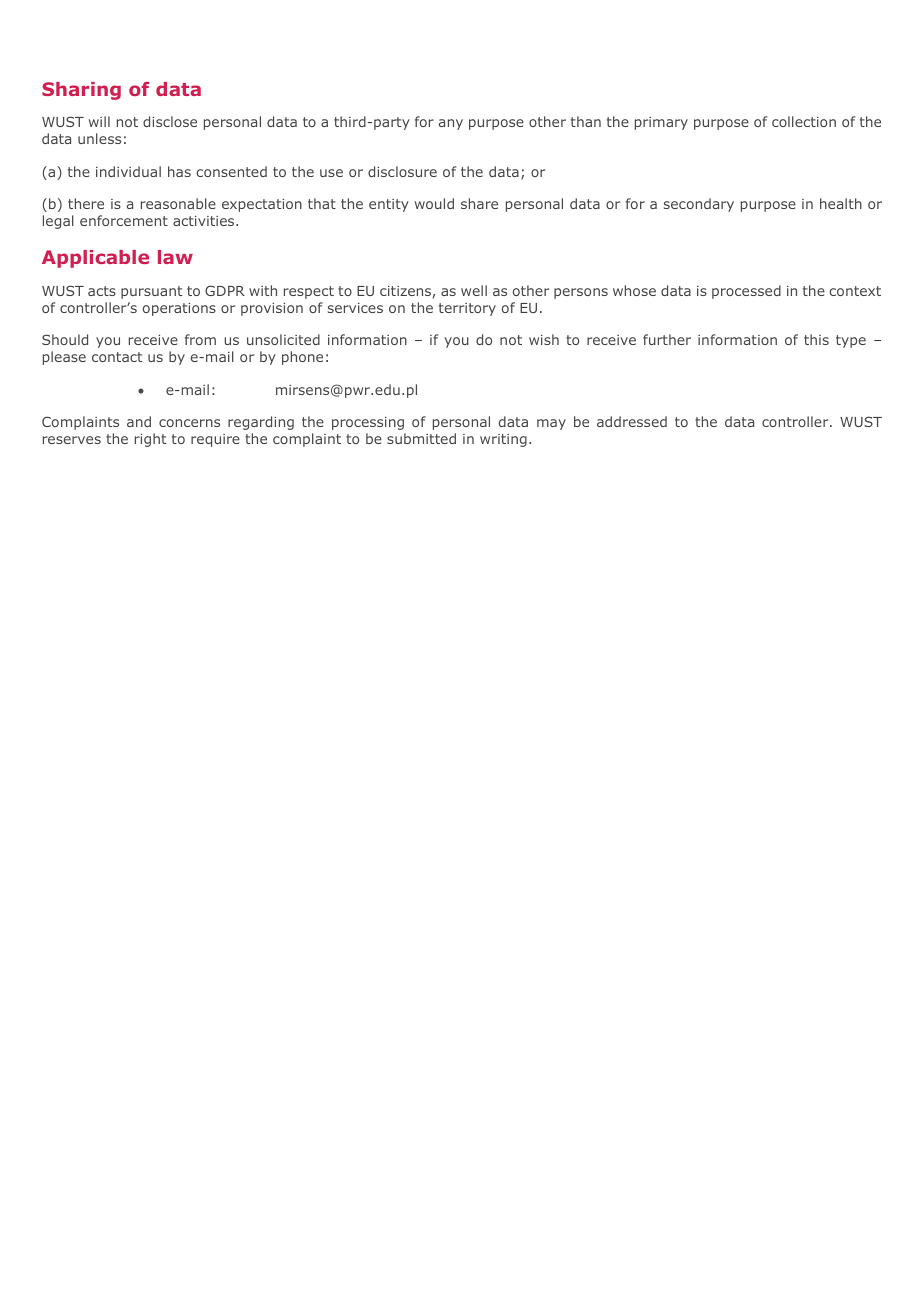 This screenshot has width=924, height=1308. I want to click on law, so click(175, 257).
